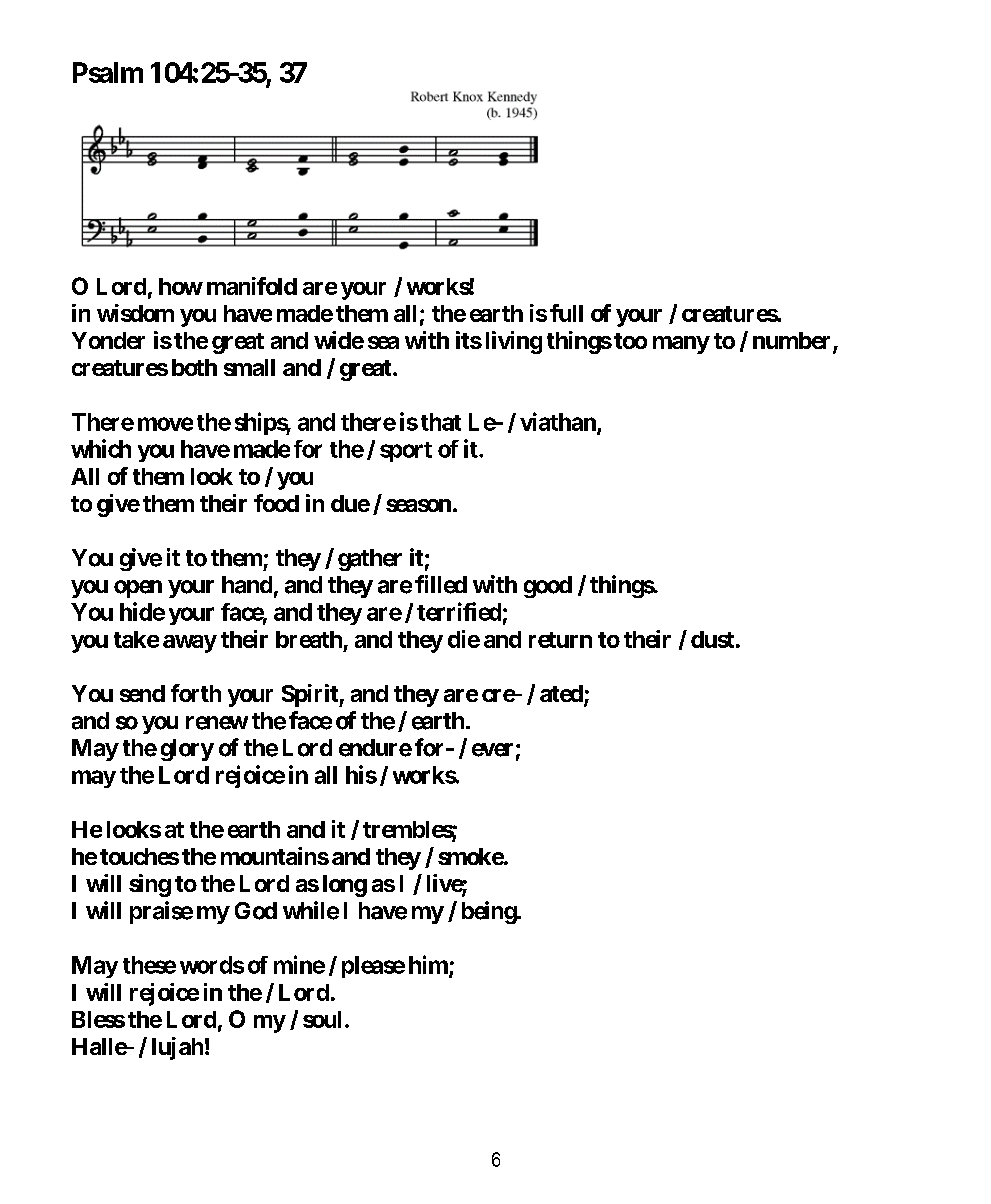  Describe the element at coordinates (681, 345) in the screenshot. I see `many` at that location.
